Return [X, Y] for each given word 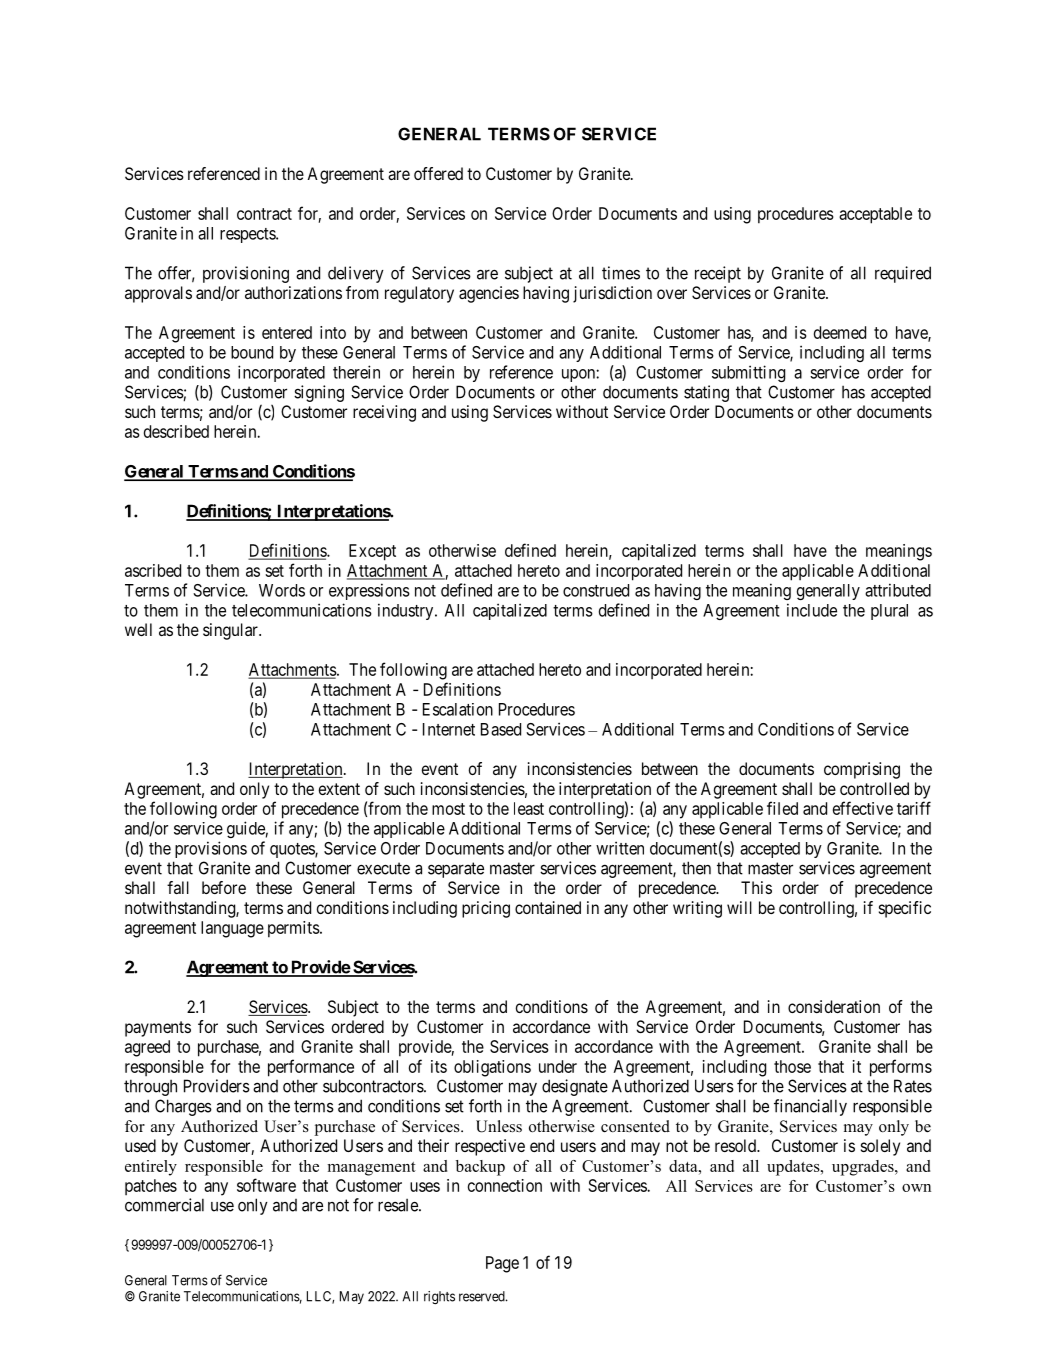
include [812, 610]
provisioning [246, 274]
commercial [164, 1205]
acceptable [875, 215]
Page [502, 1264]
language [232, 929]
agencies [489, 294]
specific [905, 909]
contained [548, 907]
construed [596, 590]
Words [282, 590]
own [916, 1188]
